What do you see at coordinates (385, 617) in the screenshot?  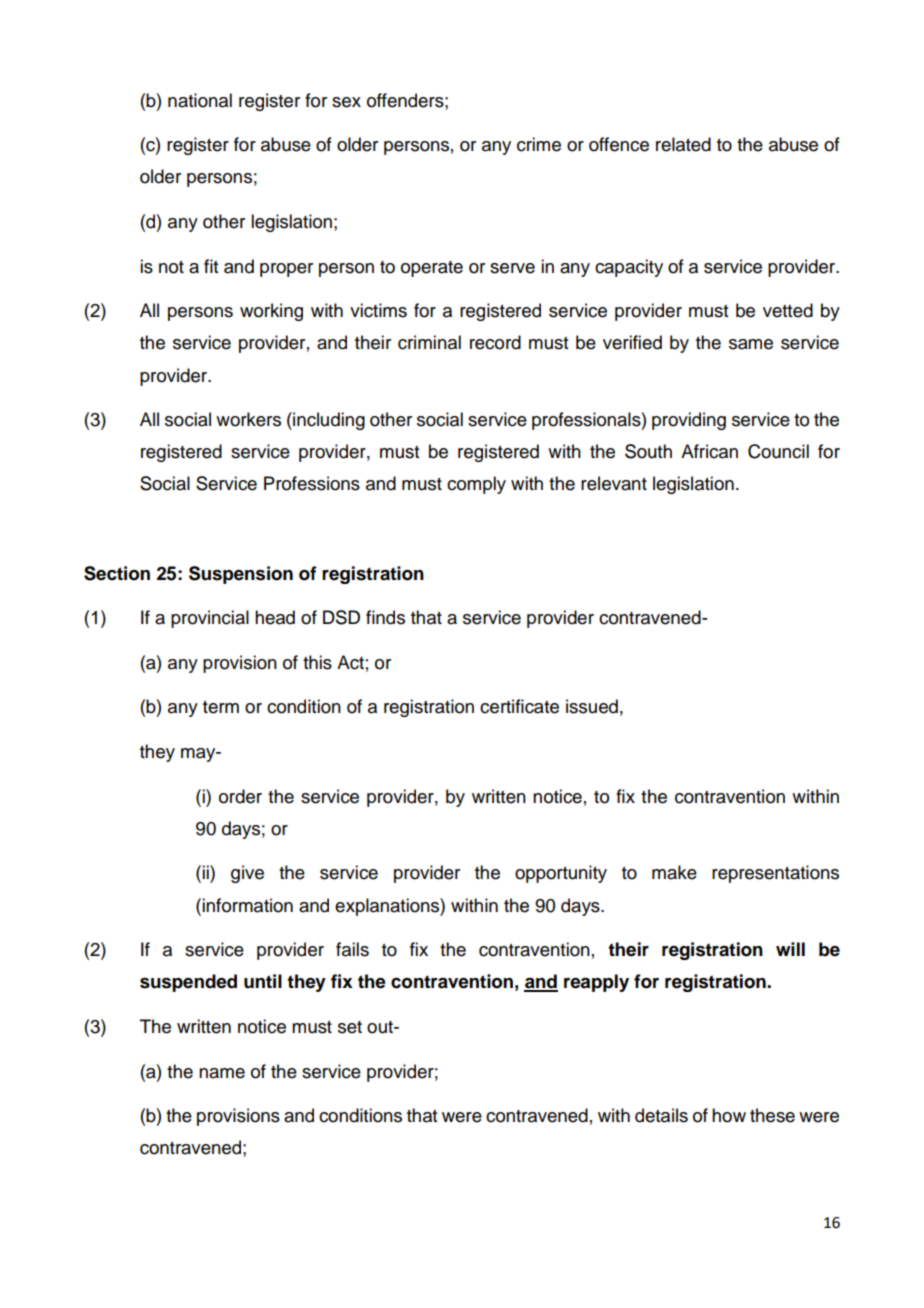 I see `finds` at bounding box center [385, 617].
